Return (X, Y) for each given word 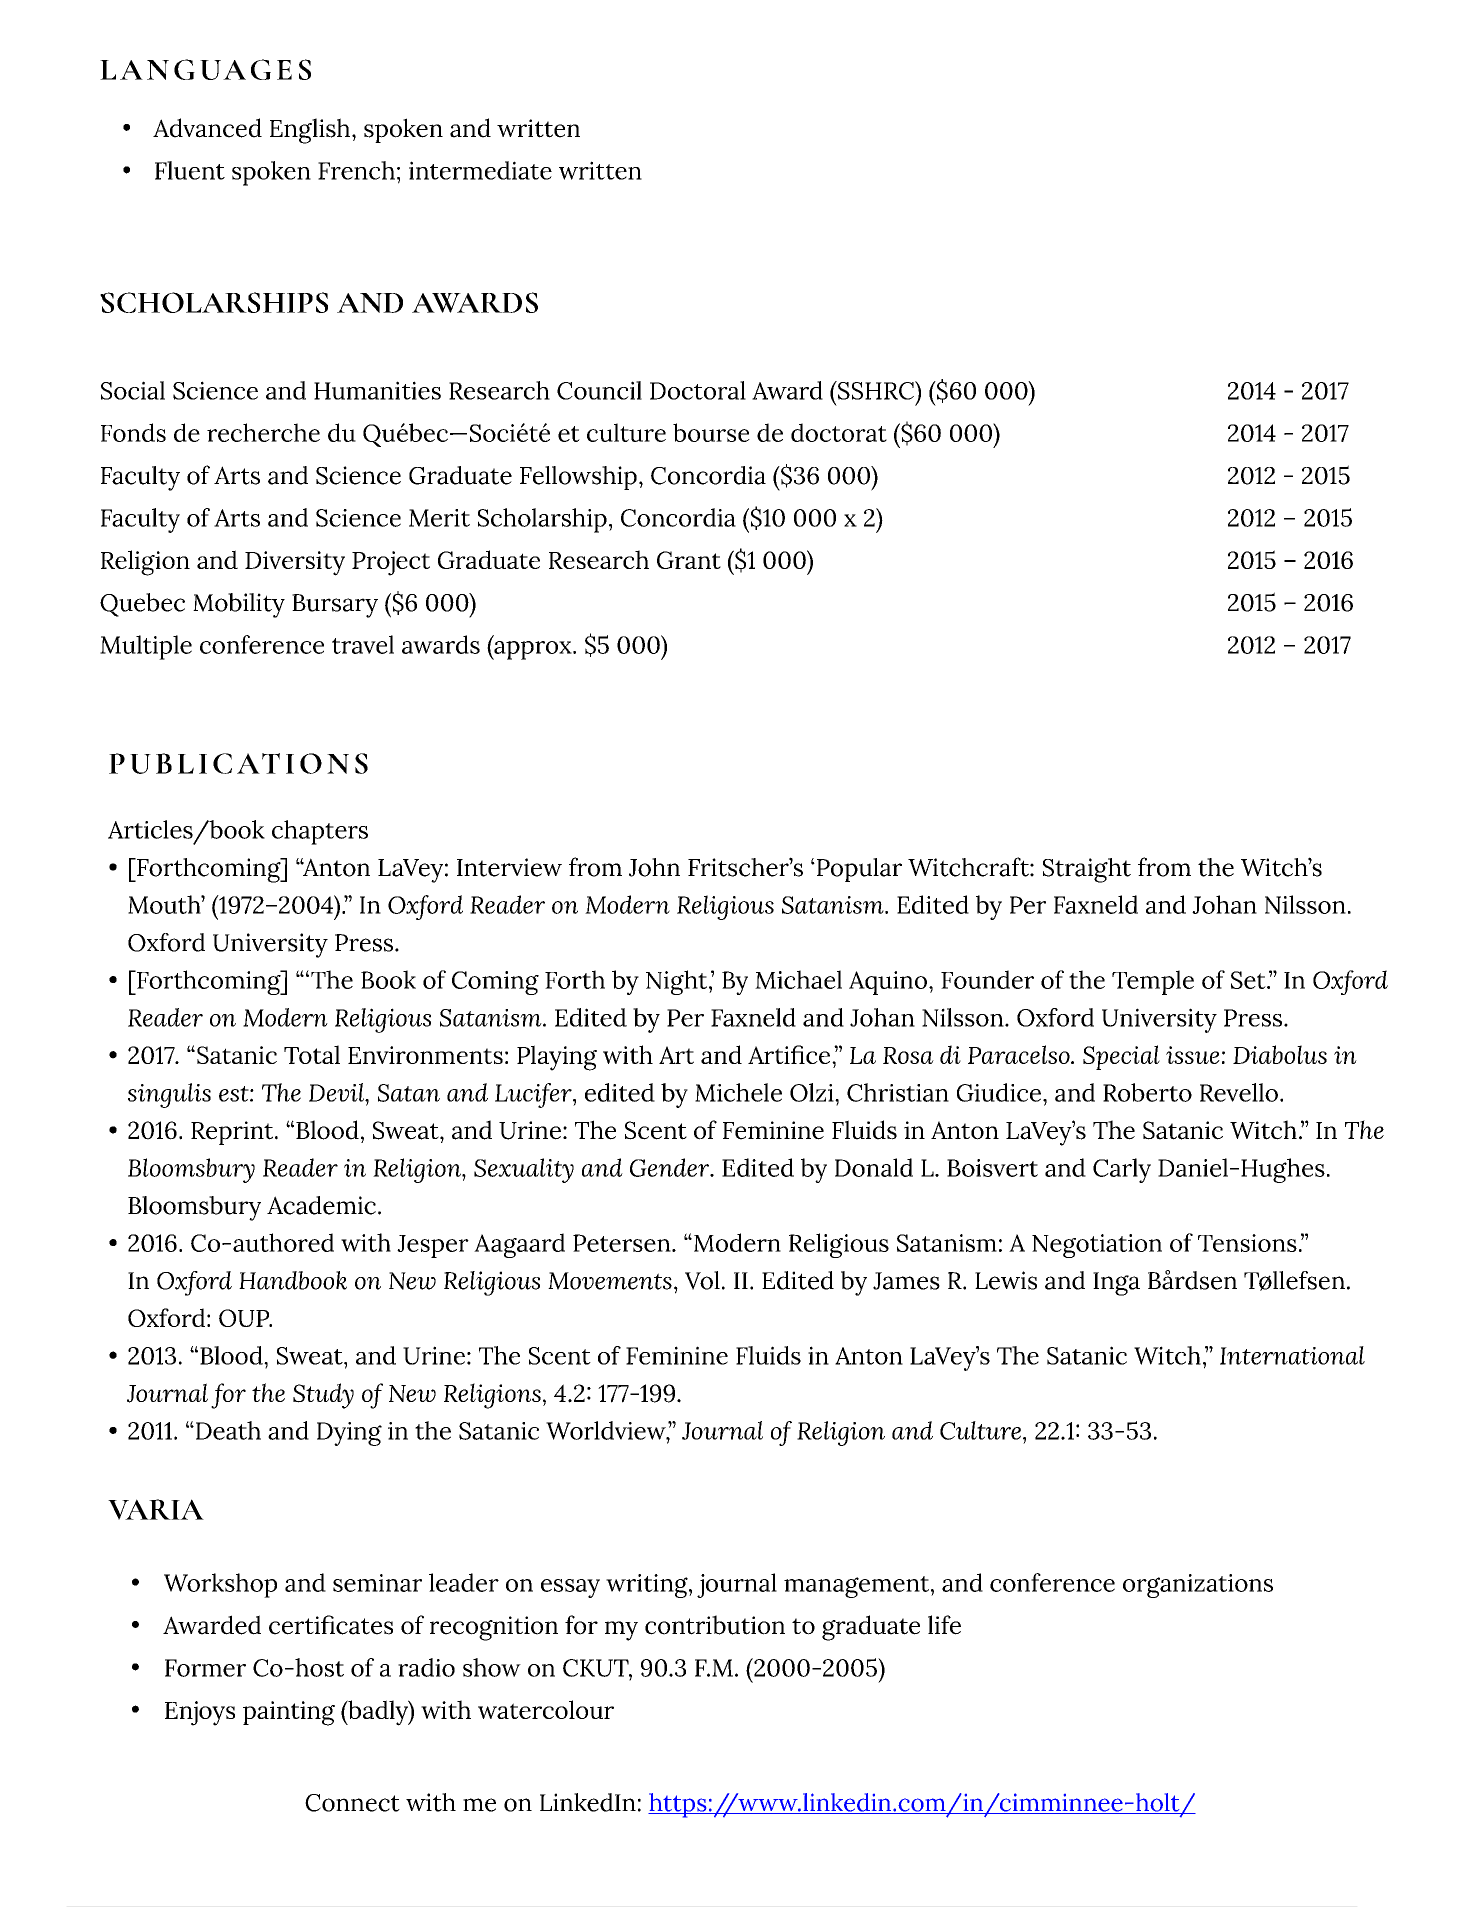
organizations (1198, 1586)
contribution (715, 1625)
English (311, 131)
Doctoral (698, 390)
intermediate (480, 170)
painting (289, 1713)
